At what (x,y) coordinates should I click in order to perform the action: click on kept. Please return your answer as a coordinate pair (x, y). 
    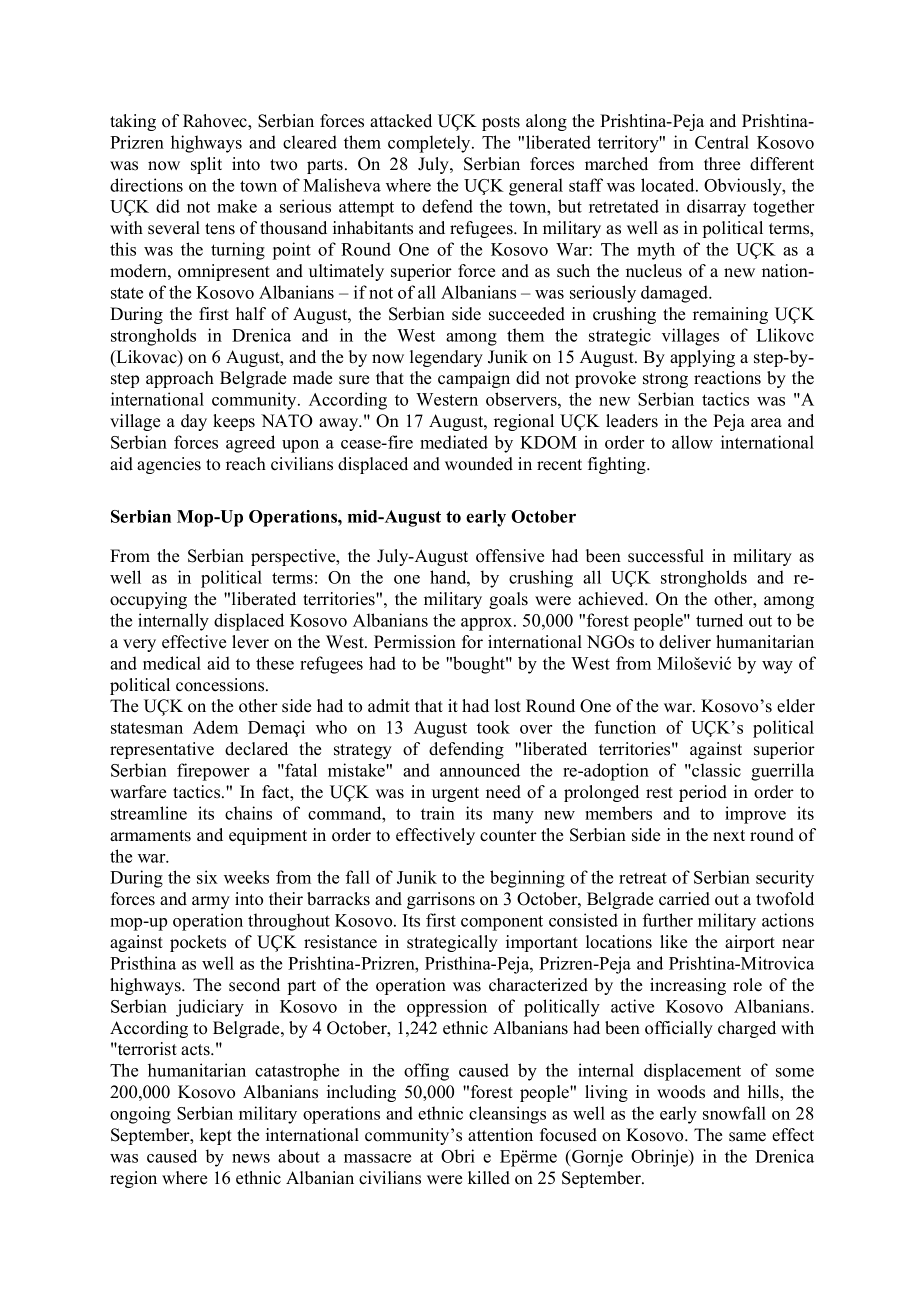
    Looking at the image, I should click on (216, 1136).
